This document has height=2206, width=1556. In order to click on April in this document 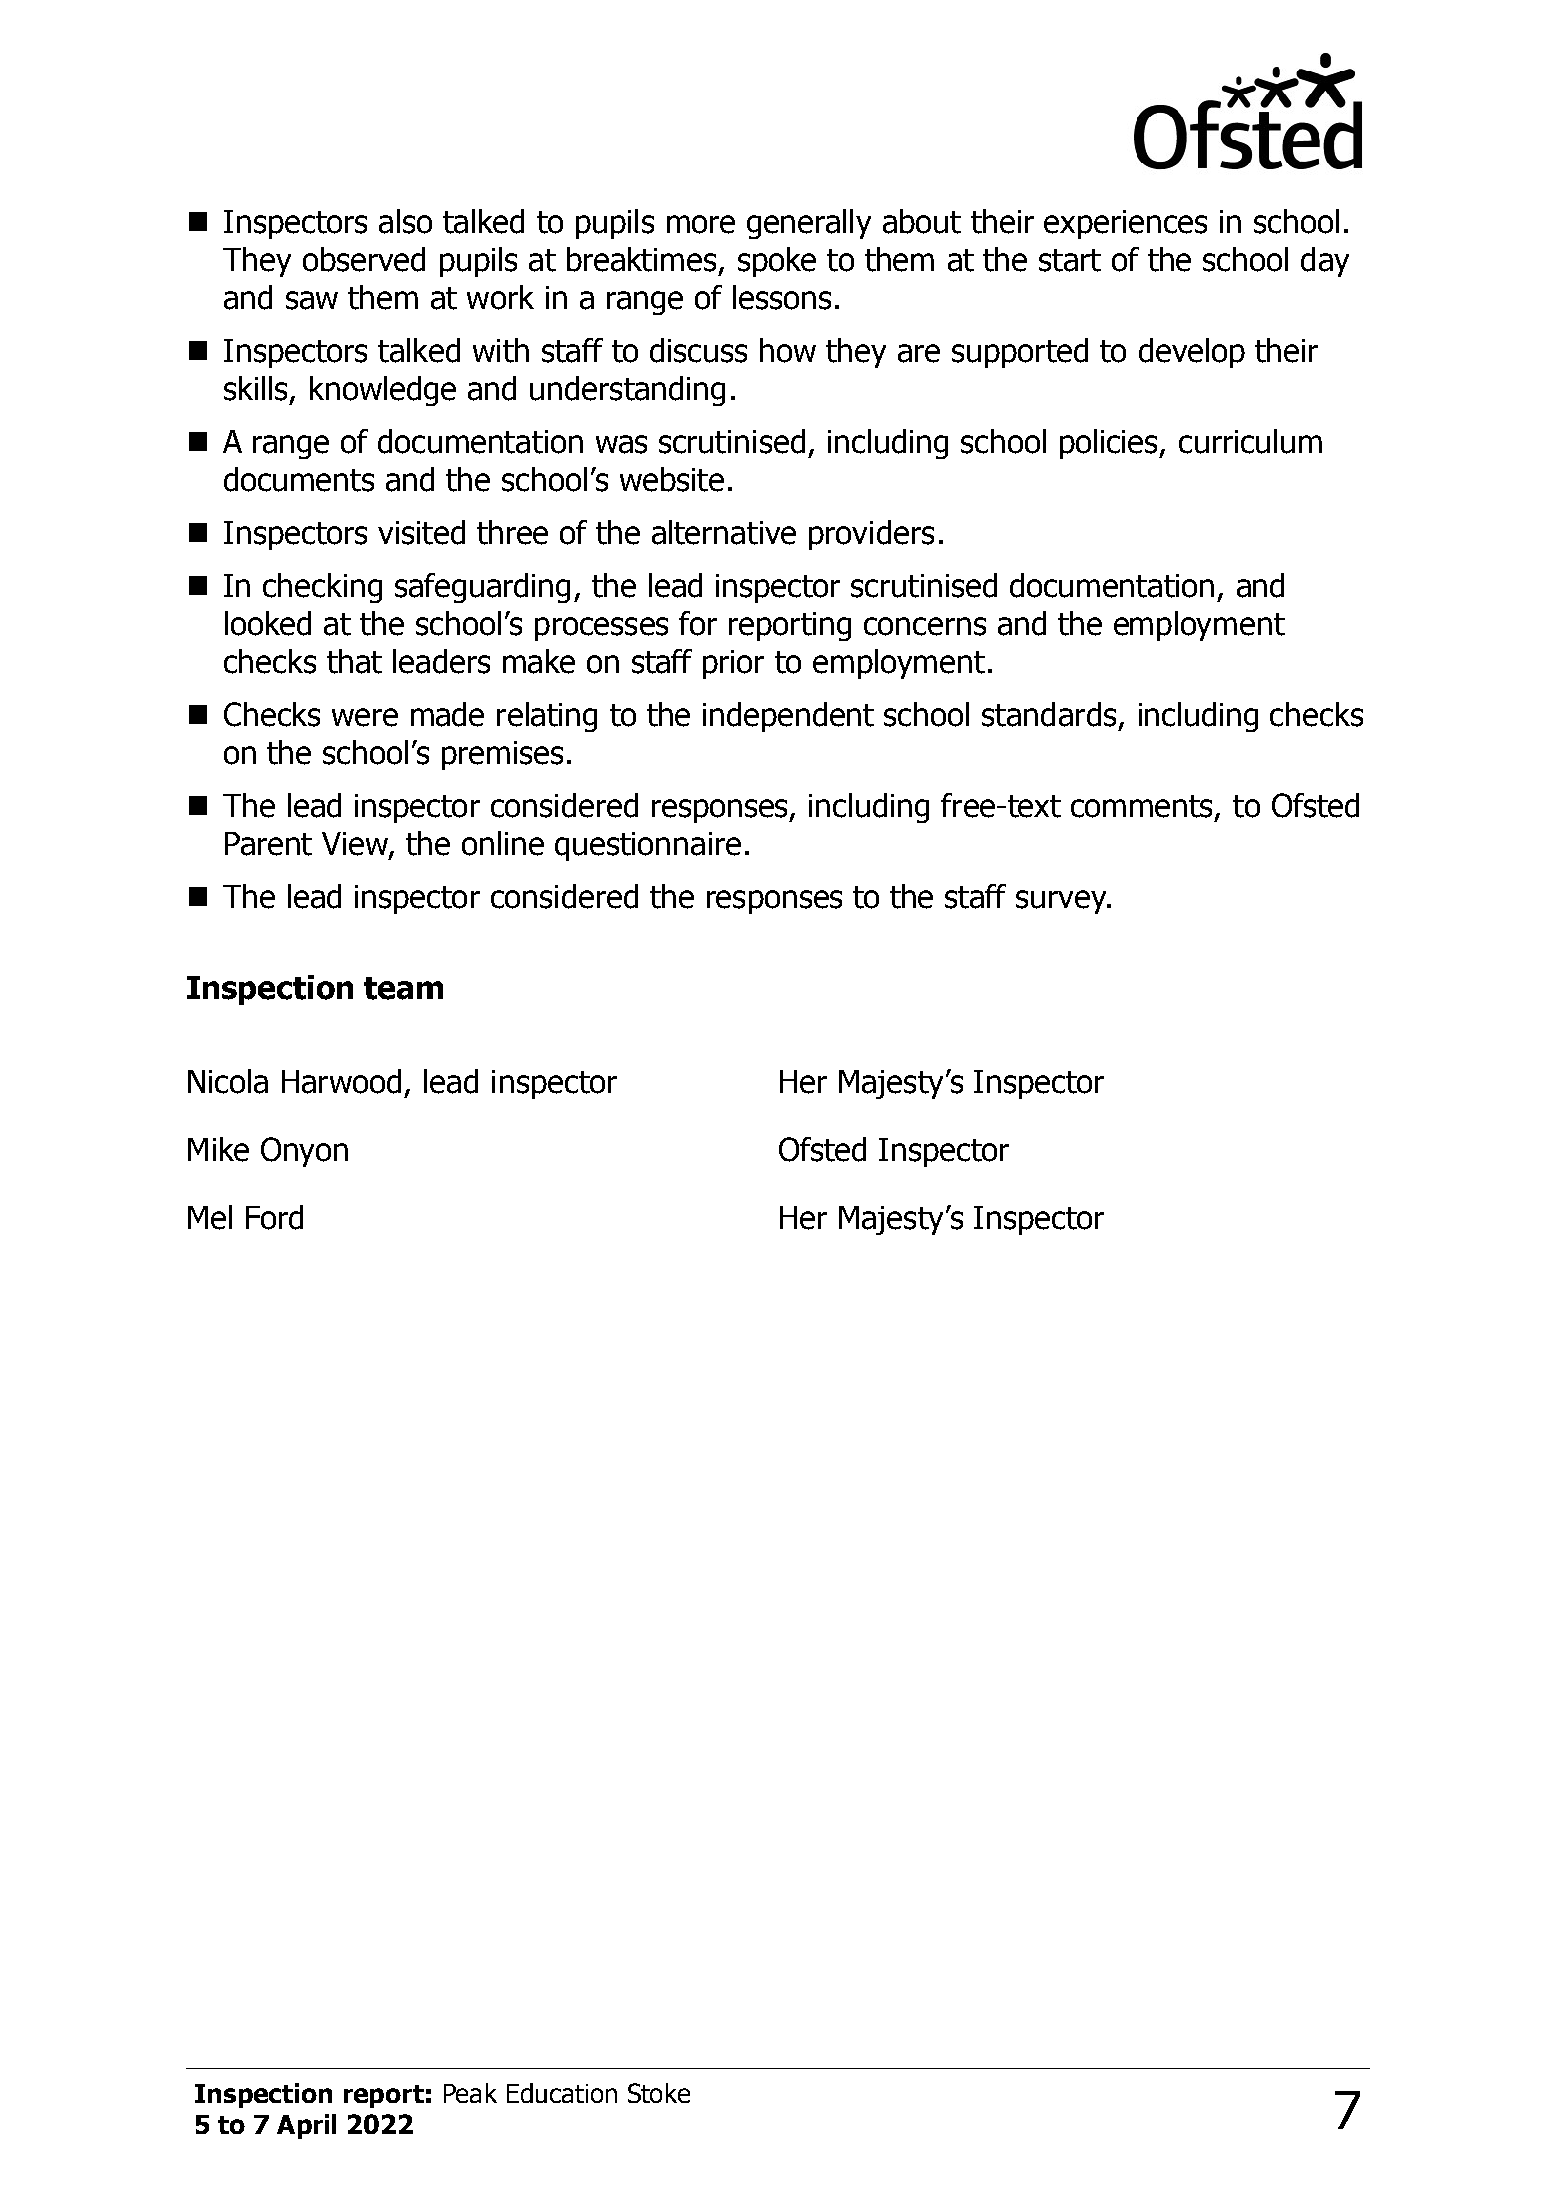, I will do `click(306, 2126)`.
